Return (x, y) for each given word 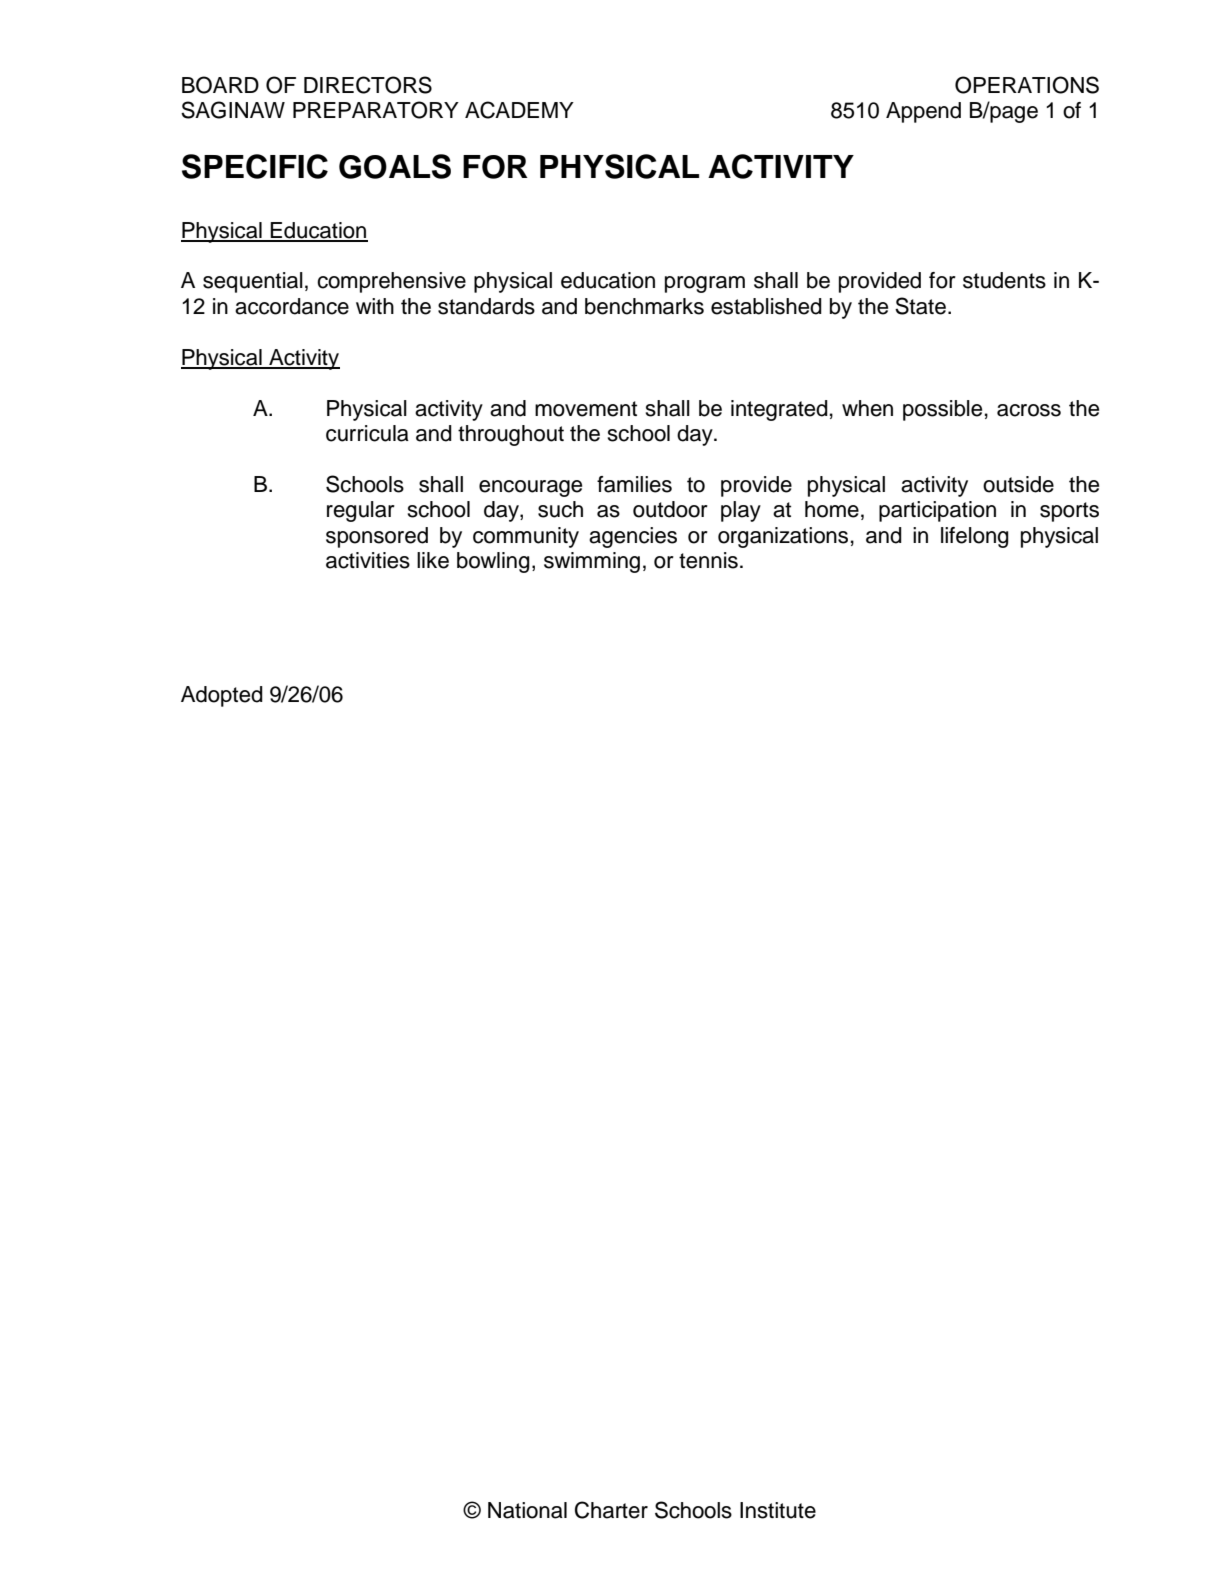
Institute (778, 1510)
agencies (633, 537)
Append (923, 112)
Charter (611, 1510)
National (527, 1510)
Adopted (222, 696)
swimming (592, 562)
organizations (783, 537)
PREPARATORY (376, 110)
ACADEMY (519, 110)
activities (368, 560)
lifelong (975, 537)
